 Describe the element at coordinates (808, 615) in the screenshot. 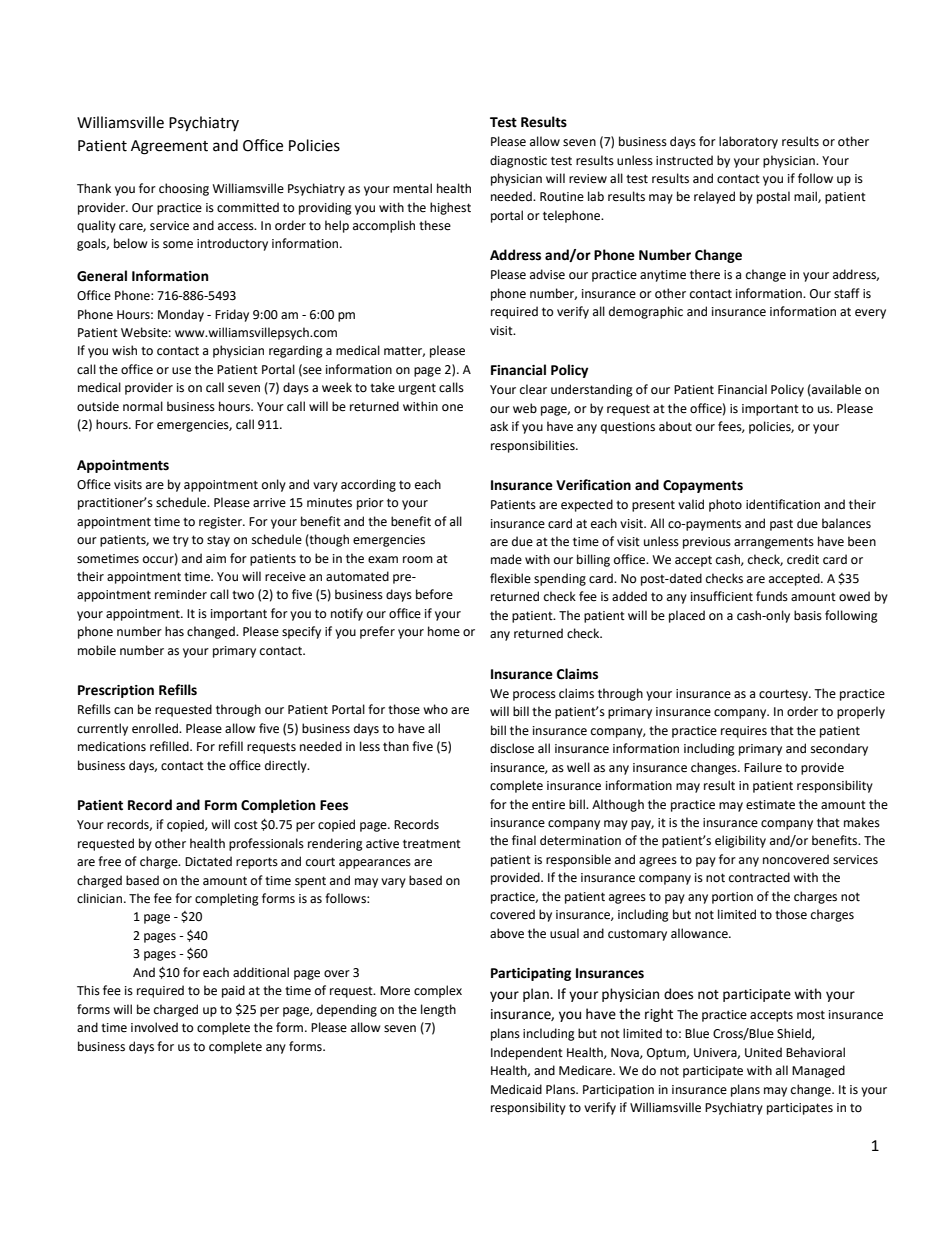

I see `basis` at that location.
